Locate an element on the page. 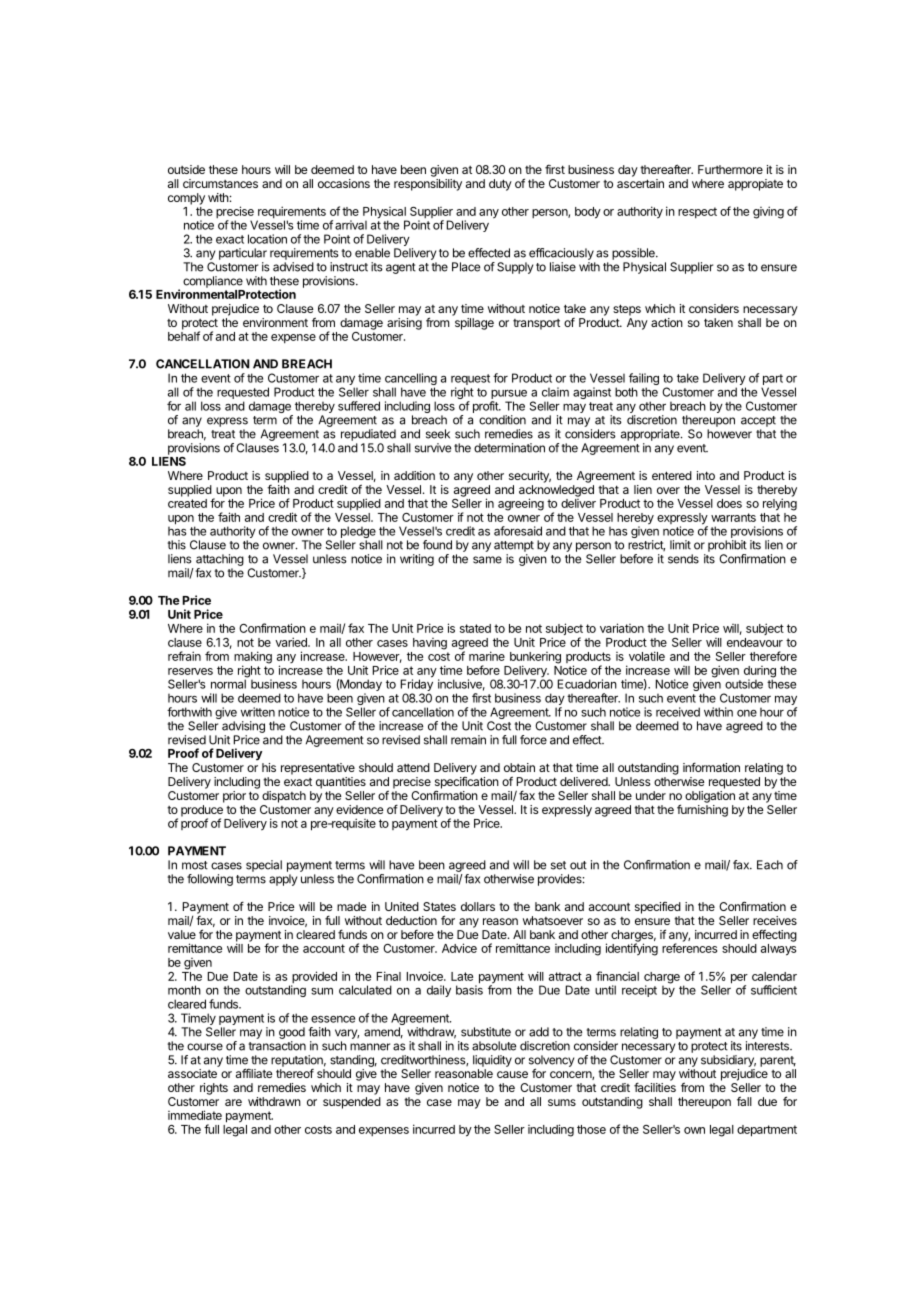  respect is located at coordinates (697, 212).
